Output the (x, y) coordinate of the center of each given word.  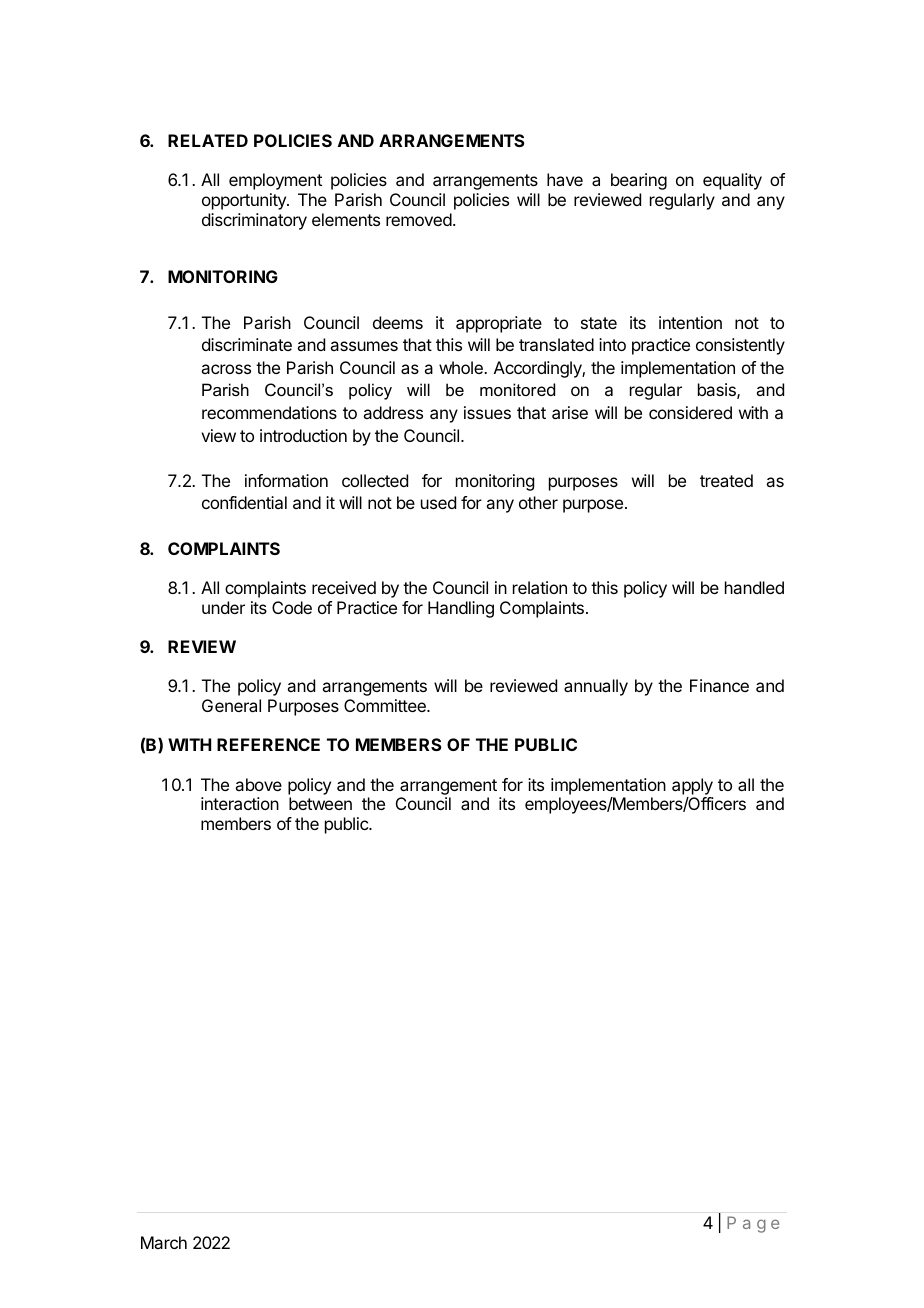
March (164, 1242)
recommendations (269, 412)
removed (419, 219)
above (258, 784)
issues (487, 412)
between (320, 803)
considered (690, 412)
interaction (240, 803)
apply (692, 786)
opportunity (245, 201)
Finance (719, 685)
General (231, 705)
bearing (639, 181)
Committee (386, 705)
